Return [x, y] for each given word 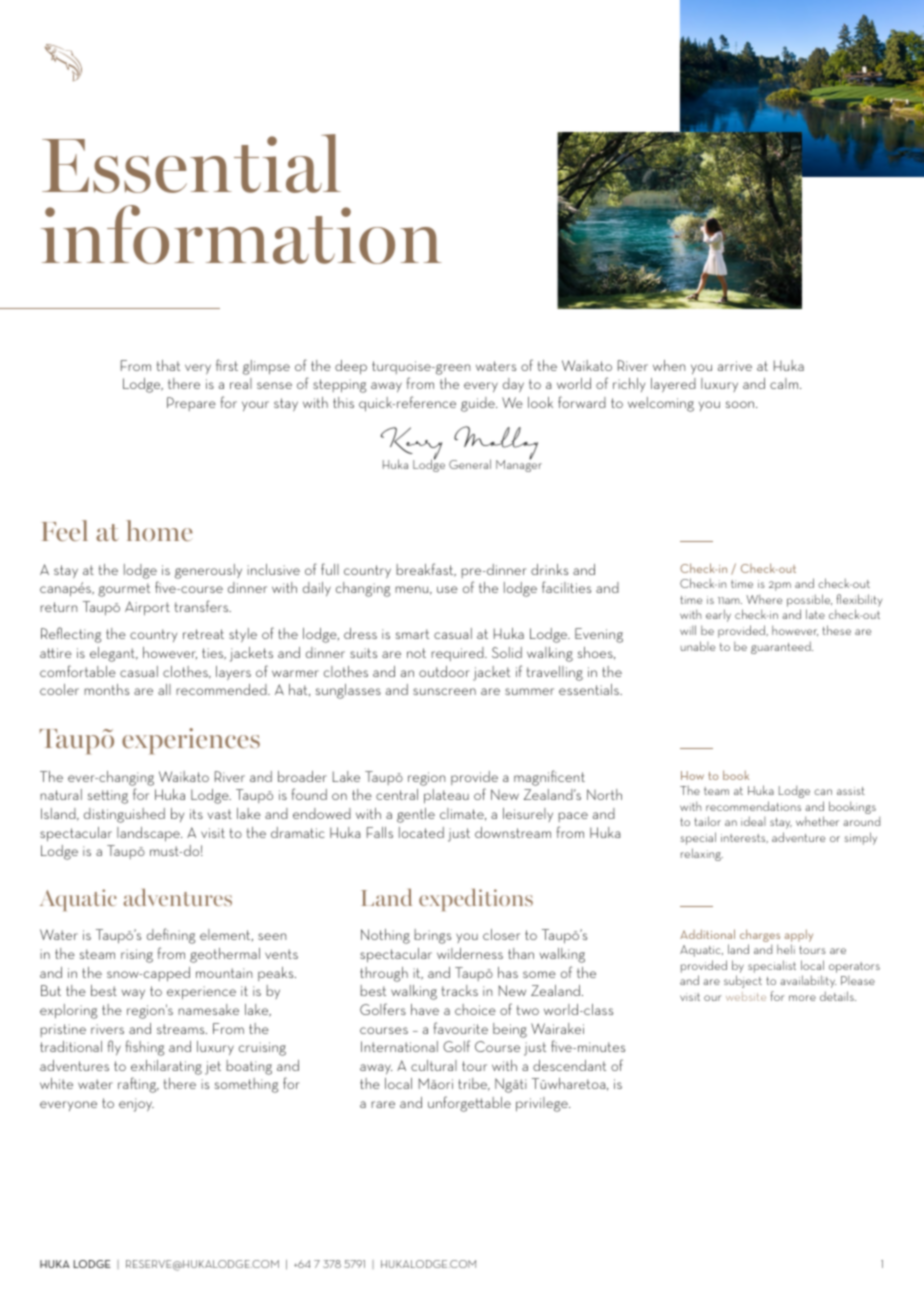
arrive [735, 366]
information [241, 234]
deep [351, 367]
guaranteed [782, 647]
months [106, 689]
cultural [434, 1065]
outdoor [444, 671]
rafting [138, 1085]
